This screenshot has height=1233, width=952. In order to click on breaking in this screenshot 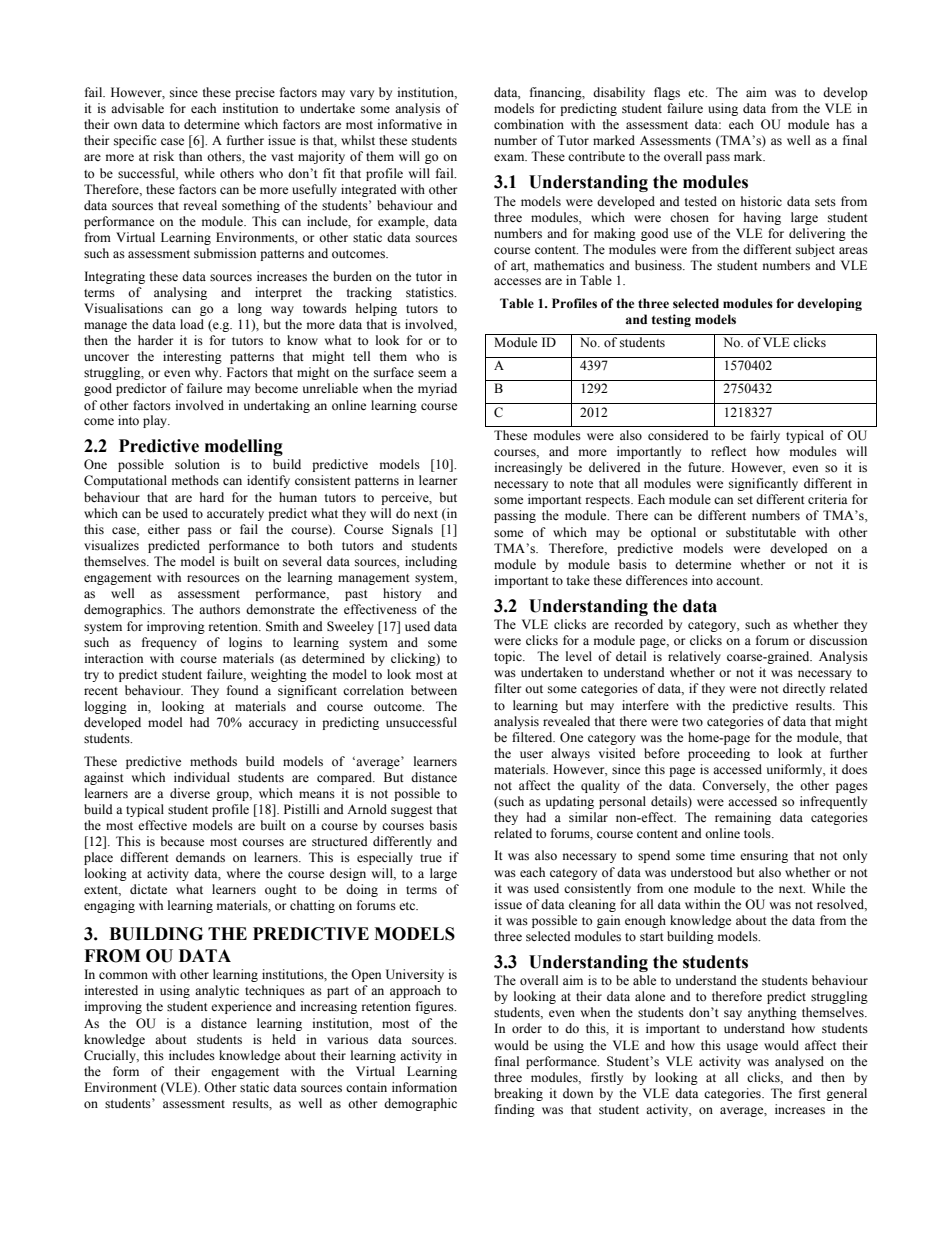, I will do `click(518, 1094)`.
